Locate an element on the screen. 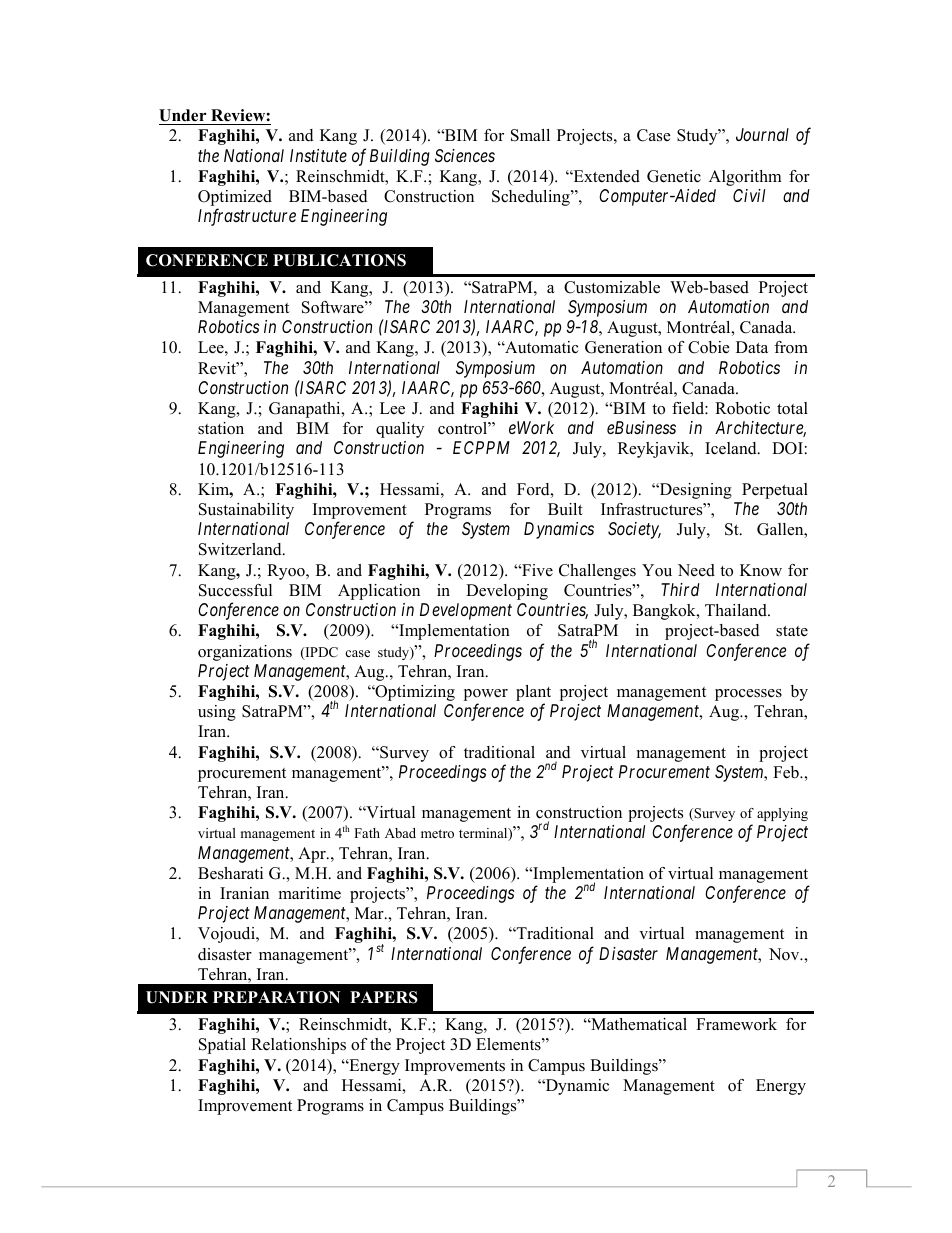  Sciences is located at coordinates (465, 155).
